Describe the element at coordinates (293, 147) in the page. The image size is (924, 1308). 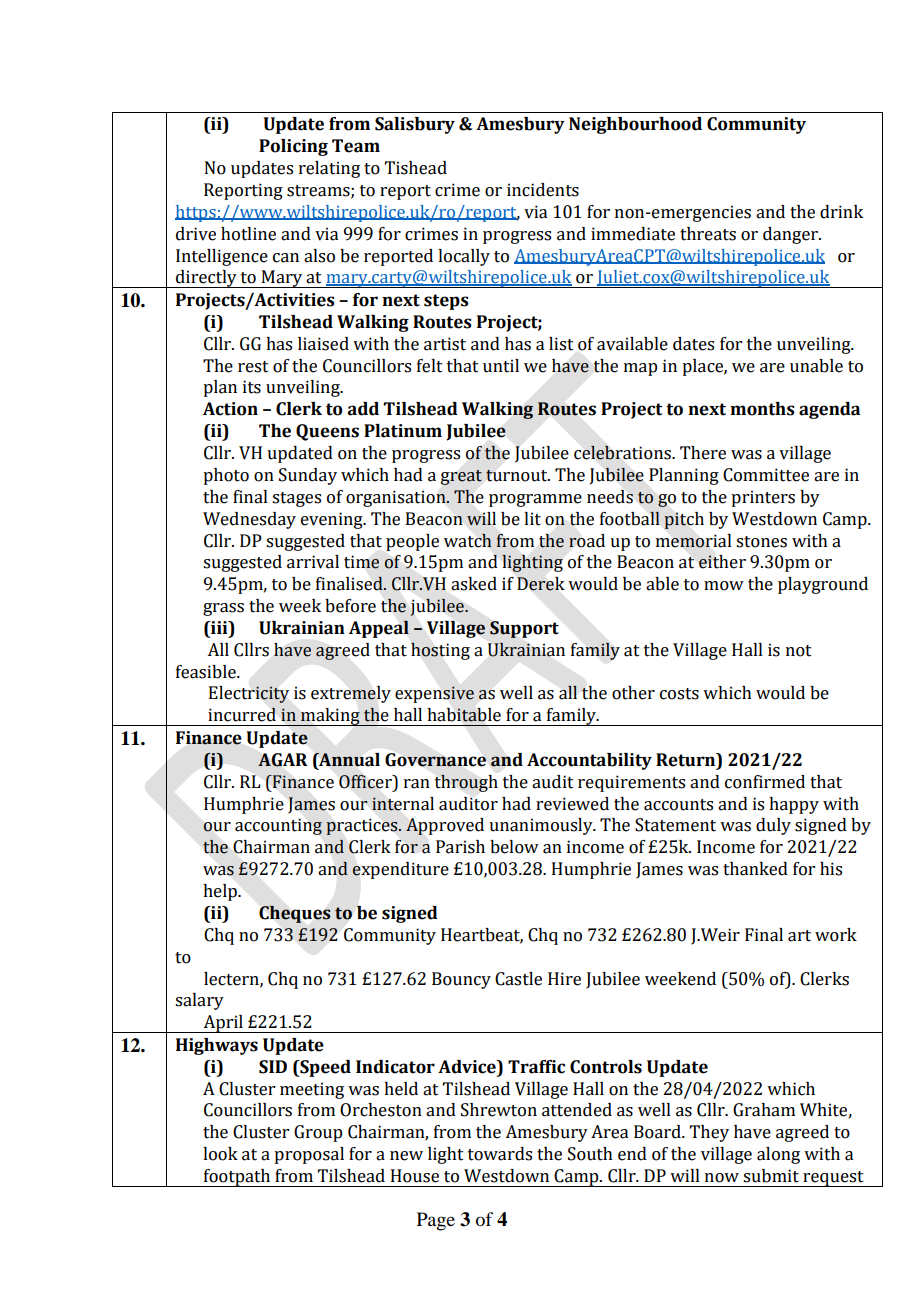
I see `Policing` at that location.
